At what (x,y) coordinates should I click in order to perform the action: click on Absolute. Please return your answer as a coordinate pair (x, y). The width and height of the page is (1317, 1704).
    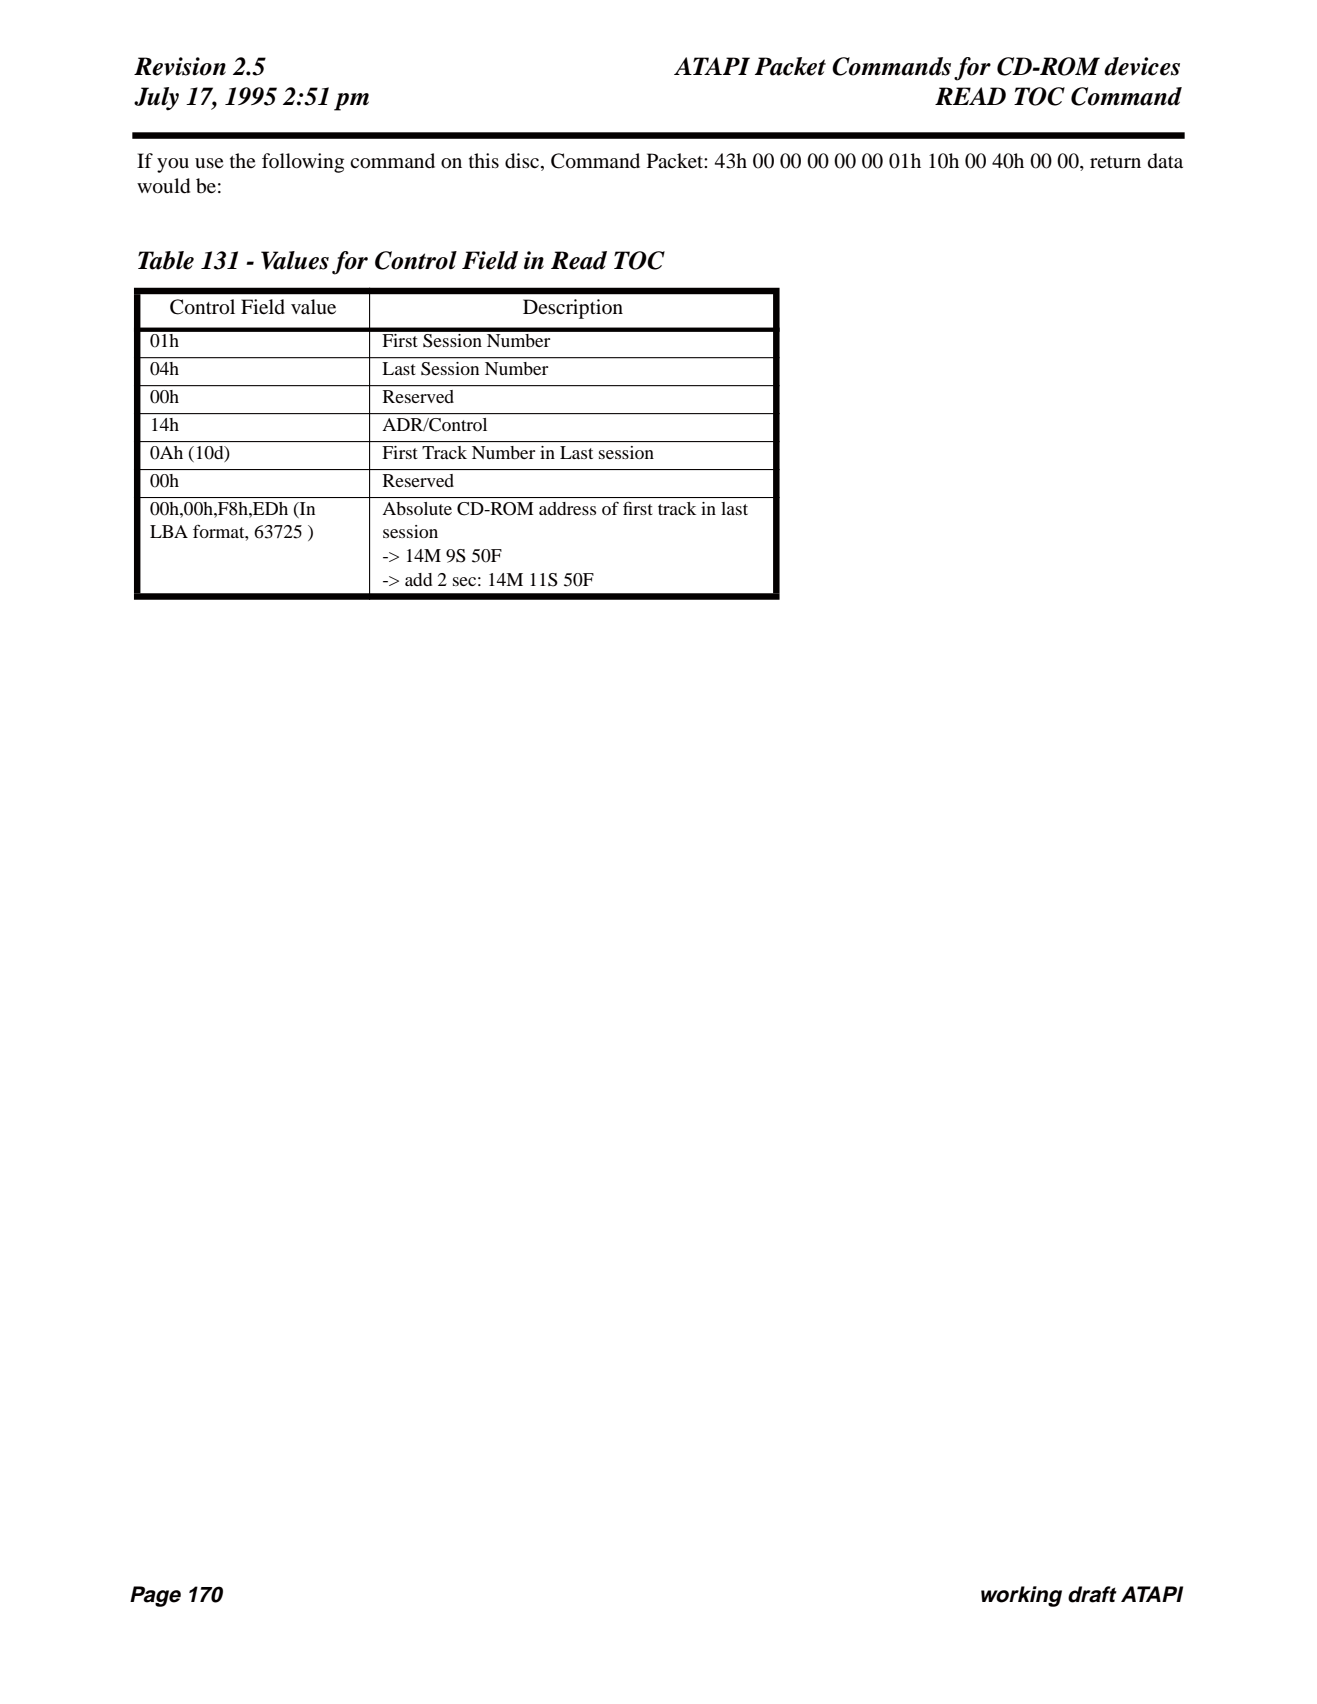
    Looking at the image, I should click on (417, 508).
